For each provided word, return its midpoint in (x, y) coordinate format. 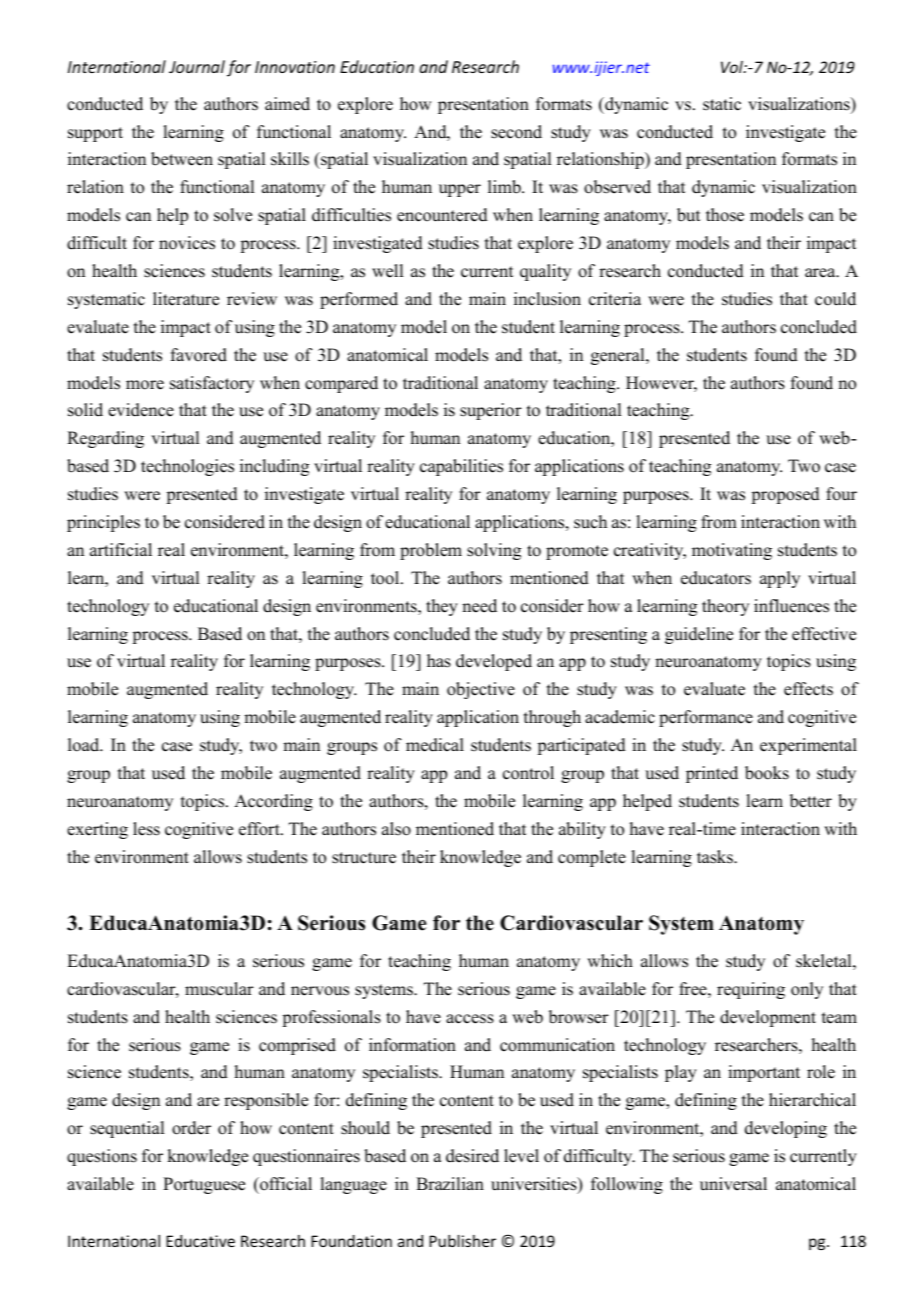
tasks (716, 857)
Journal (197, 66)
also (396, 829)
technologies (187, 467)
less (146, 829)
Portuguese (204, 1185)
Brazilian (450, 1183)
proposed (785, 495)
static (722, 104)
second (516, 132)
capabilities (461, 467)
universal (733, 1184)
